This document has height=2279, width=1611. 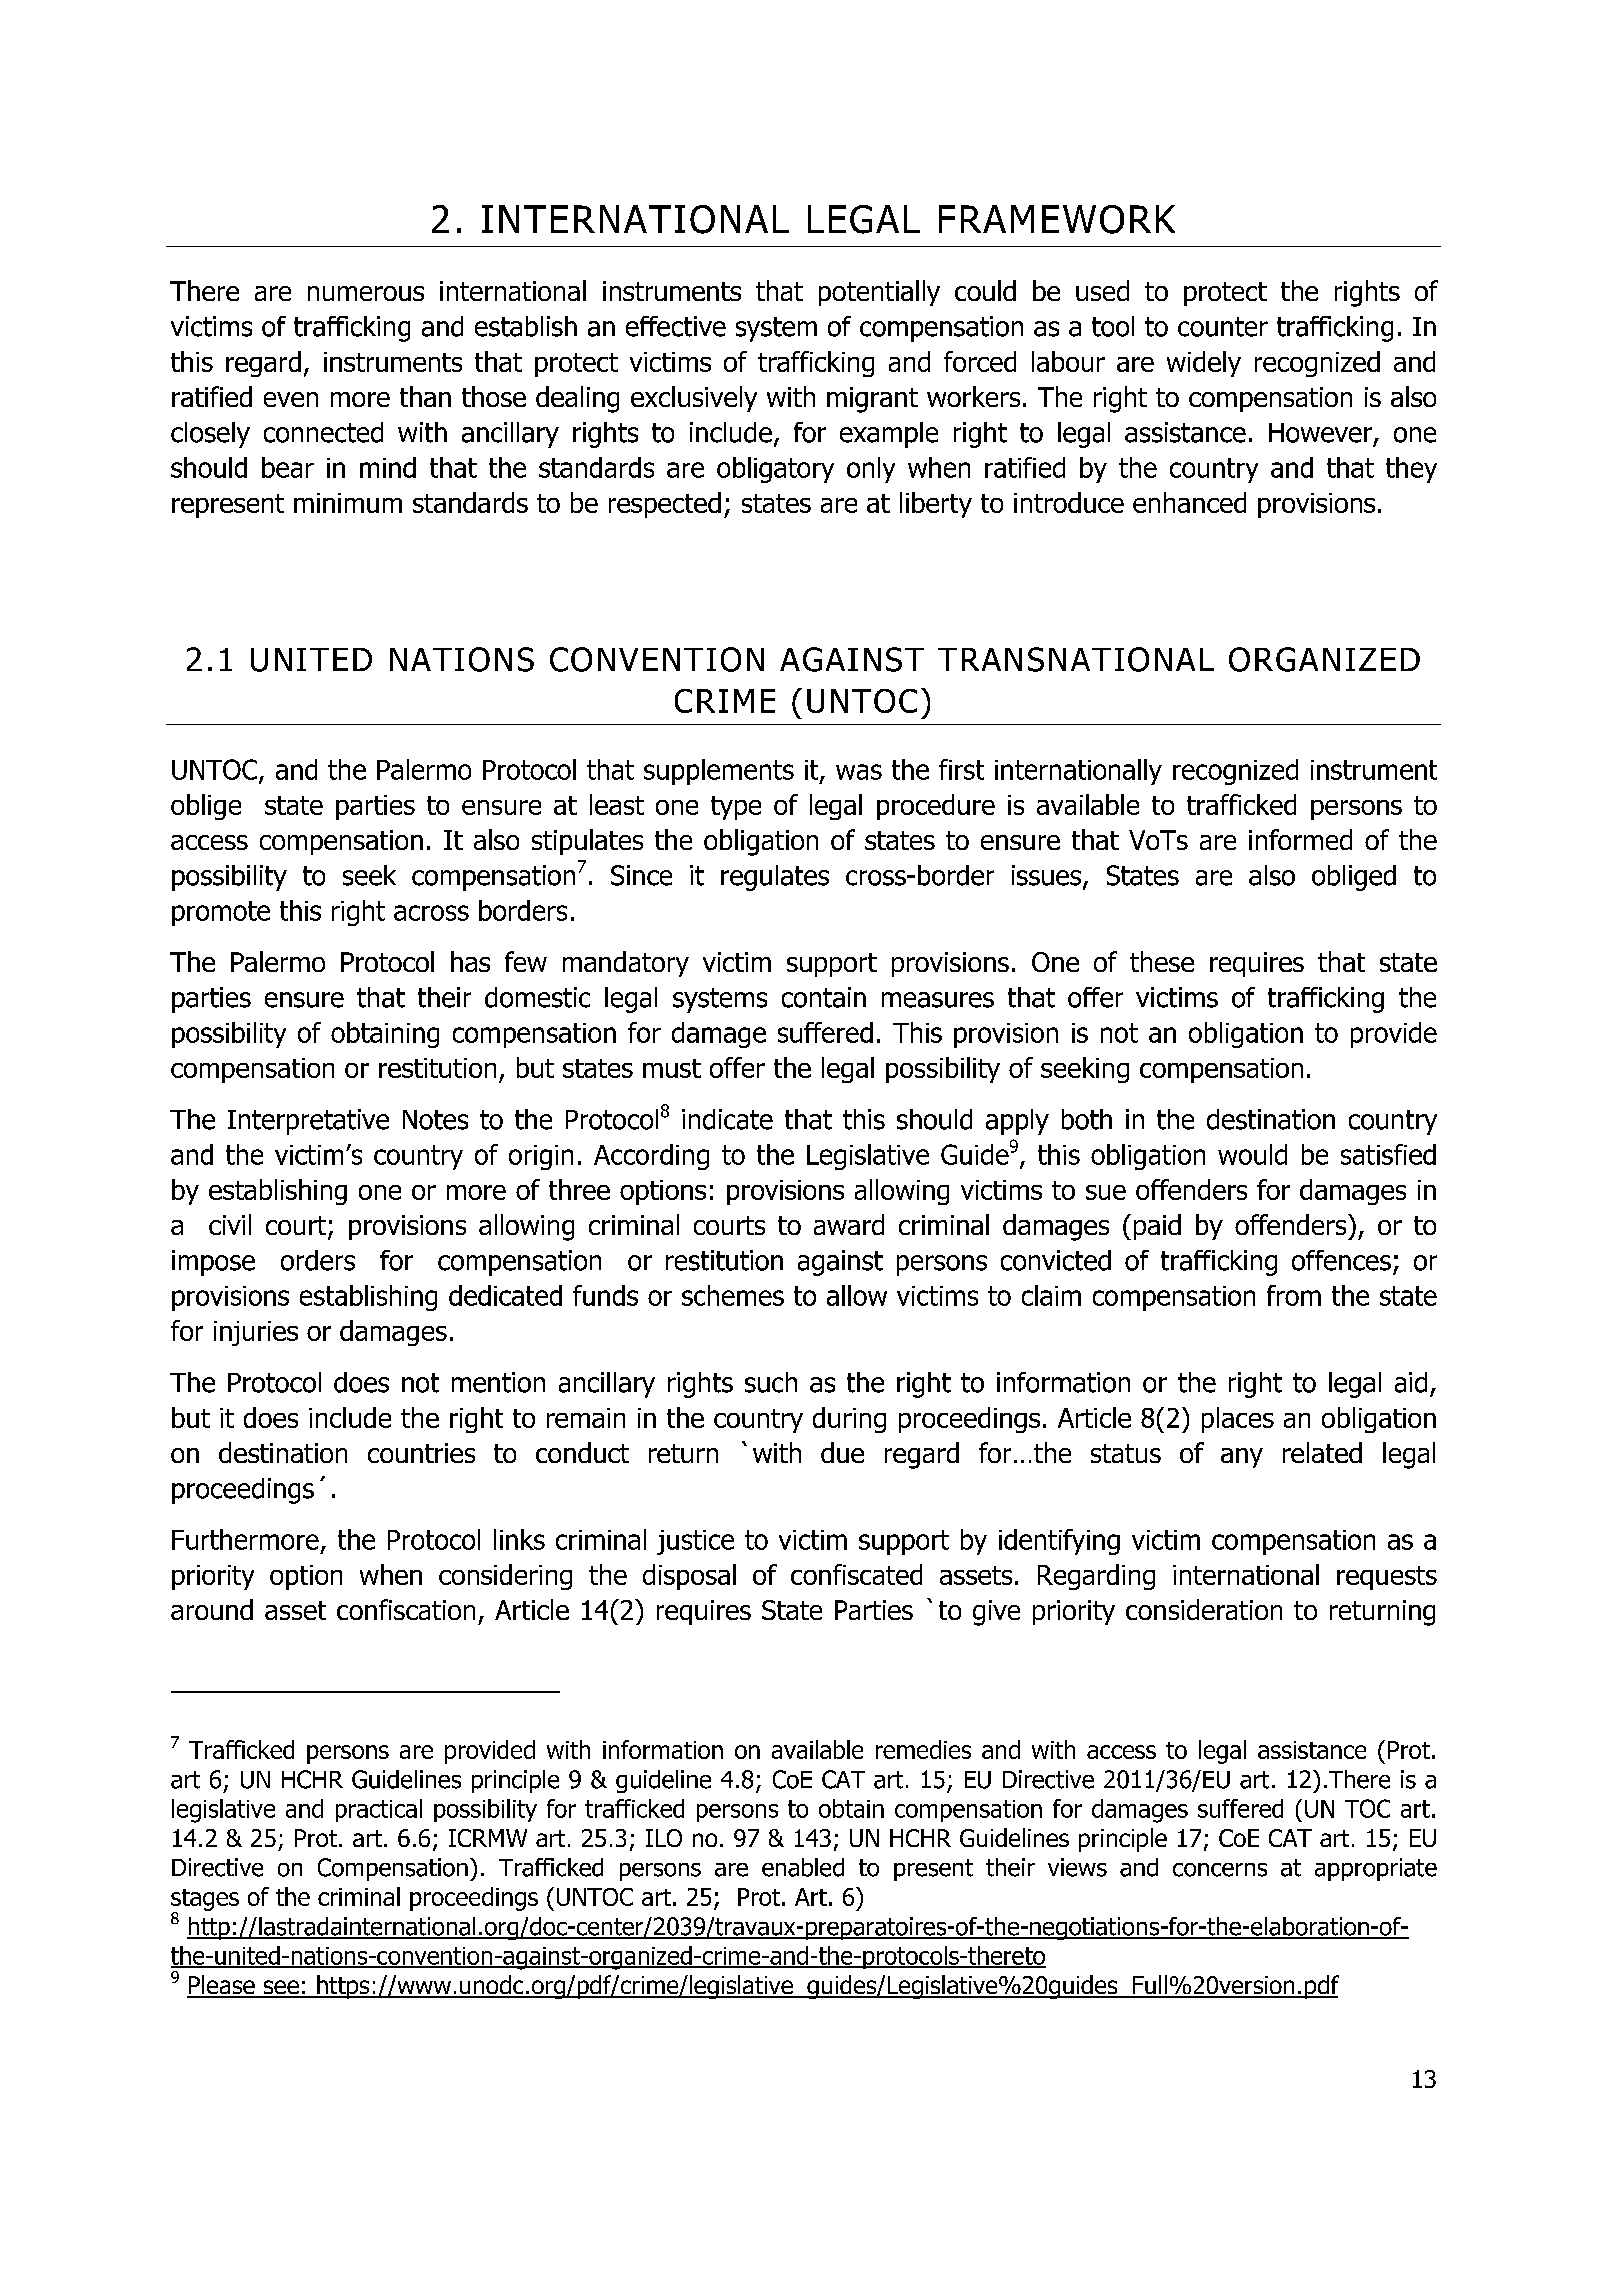 I want to click on numerous, so click(x=366, y=293).
